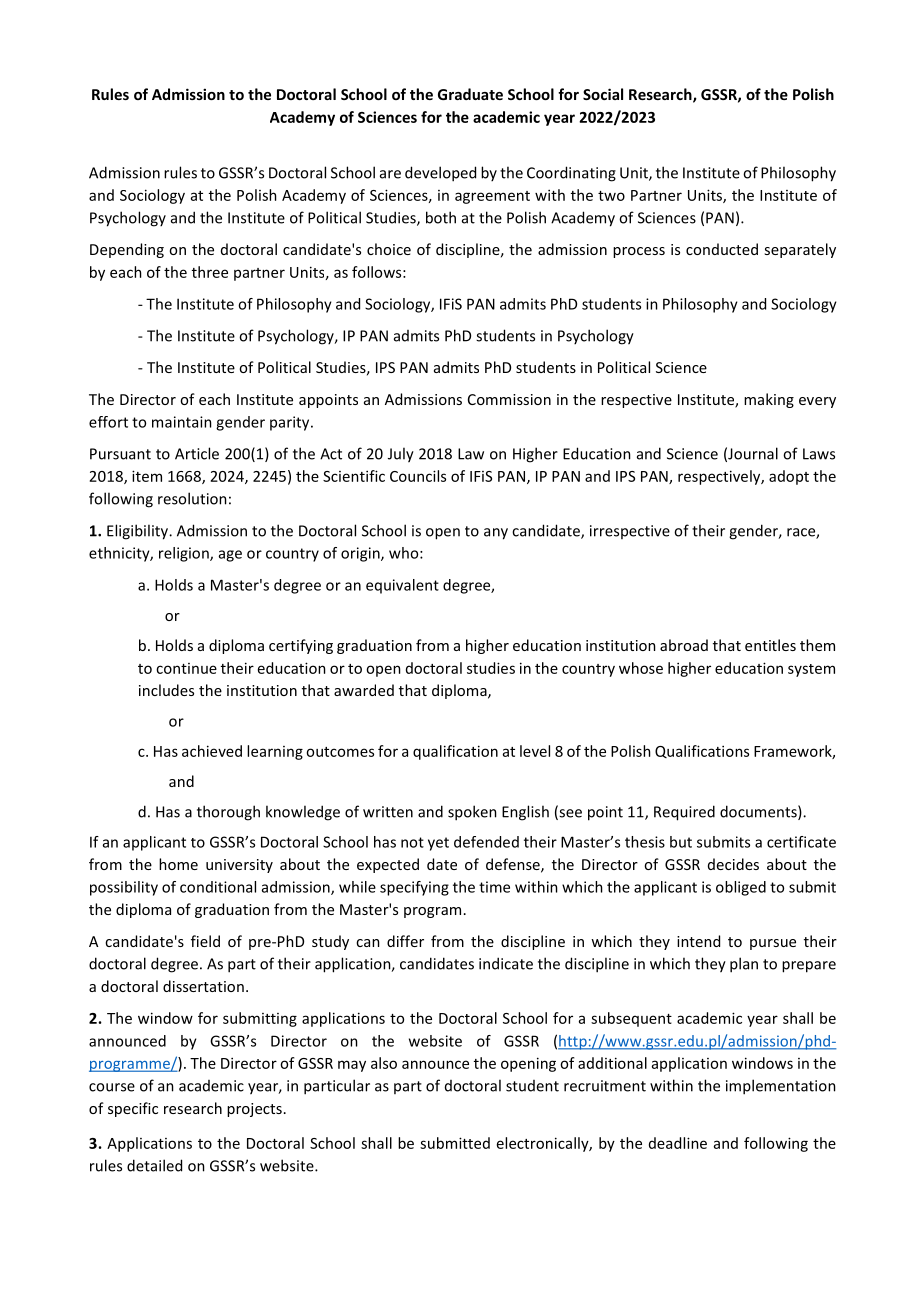  What do you see at coordinates (470, 94) in the screenshot?
I see `Graduate` at bounding box center [470, 94].
